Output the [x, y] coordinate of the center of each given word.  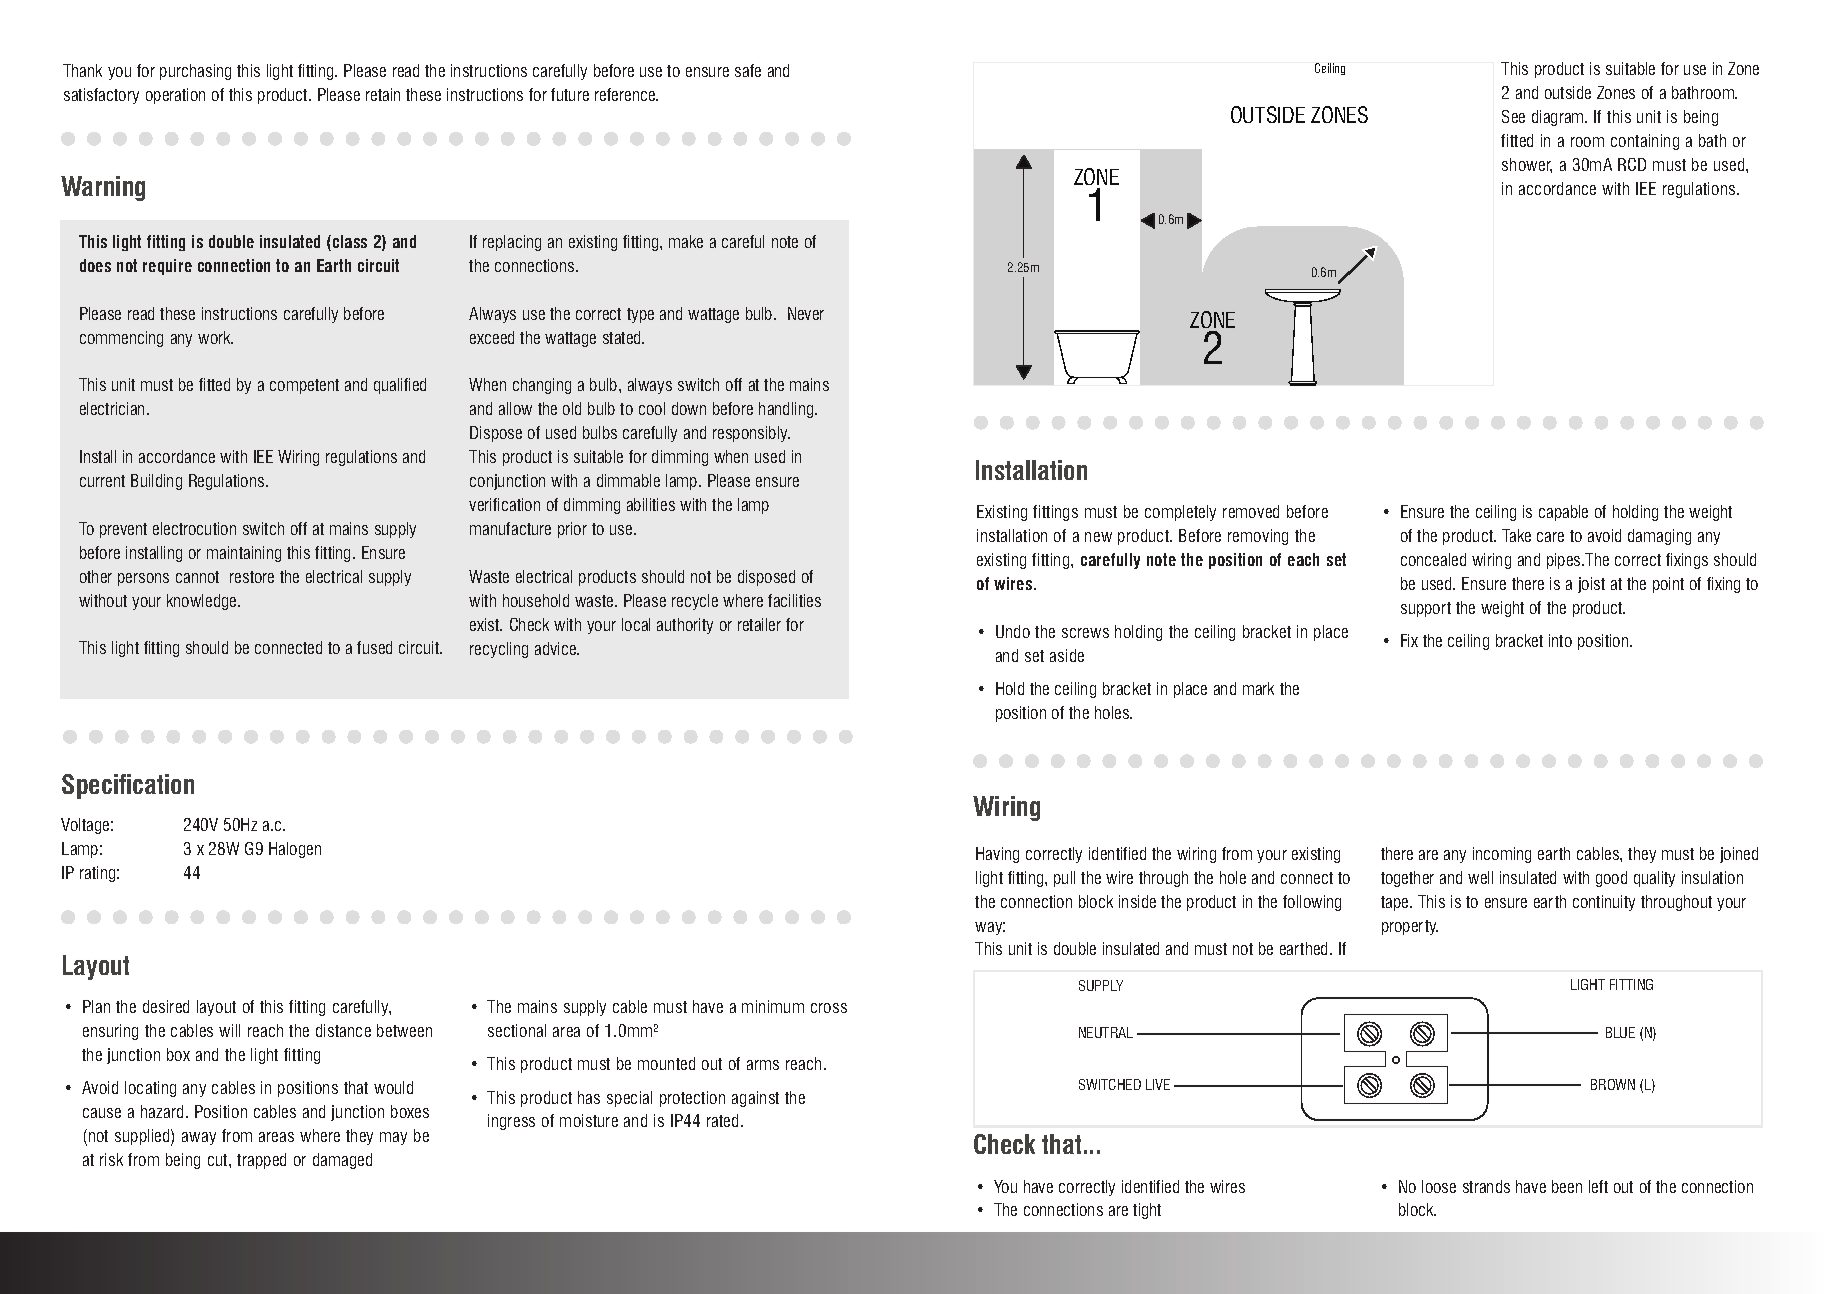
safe [748, 70]
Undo [1013, 631]
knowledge [203, 602]
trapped [261, 1161]
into [1560, 640]
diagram [1559, 118]
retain [383, 94]
